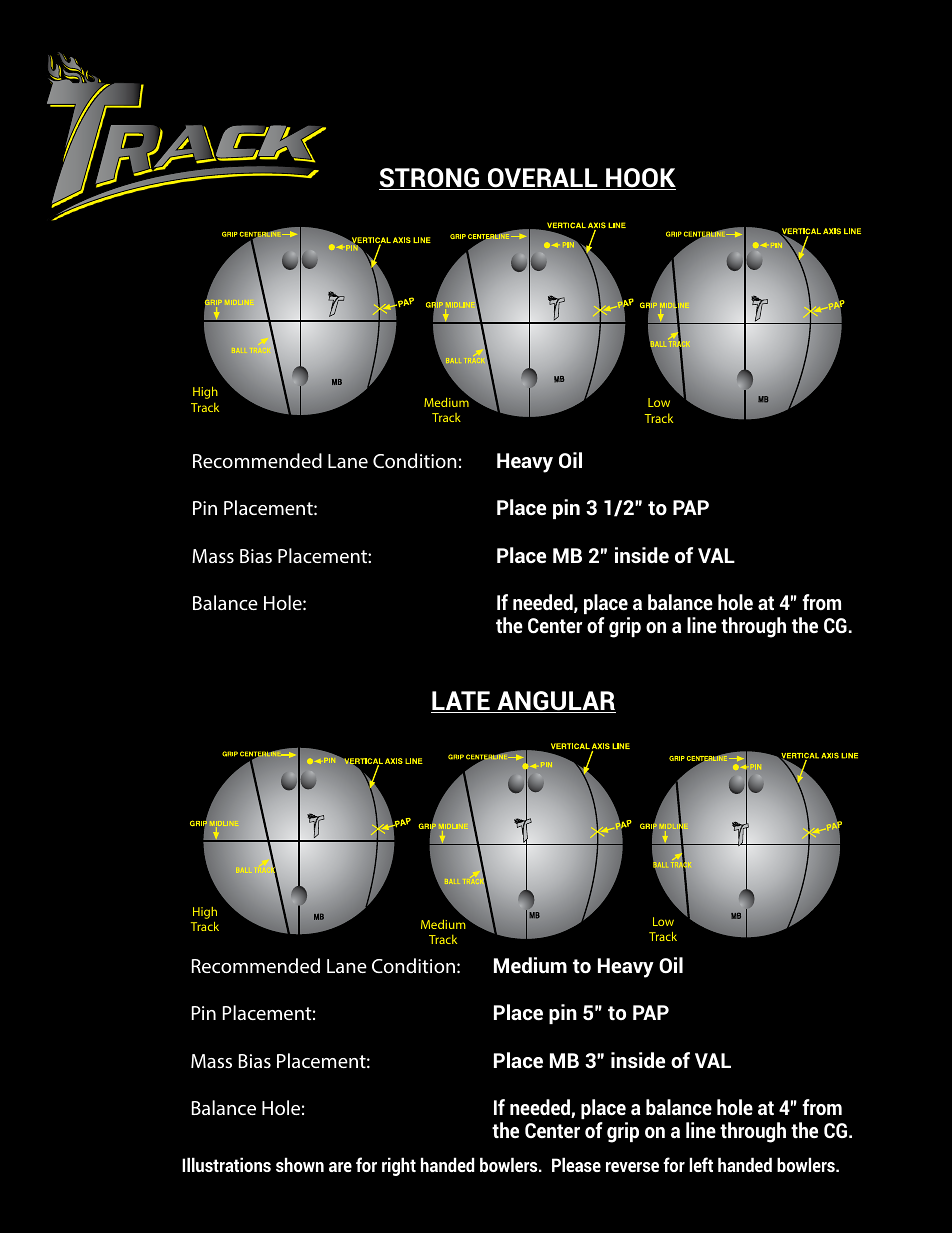 The width and height of the screenshot is (952, 1233). What do you see at coordinates (576, 1164) in the screenshot?
I see `Please` at bounding box center [576, 1164].
